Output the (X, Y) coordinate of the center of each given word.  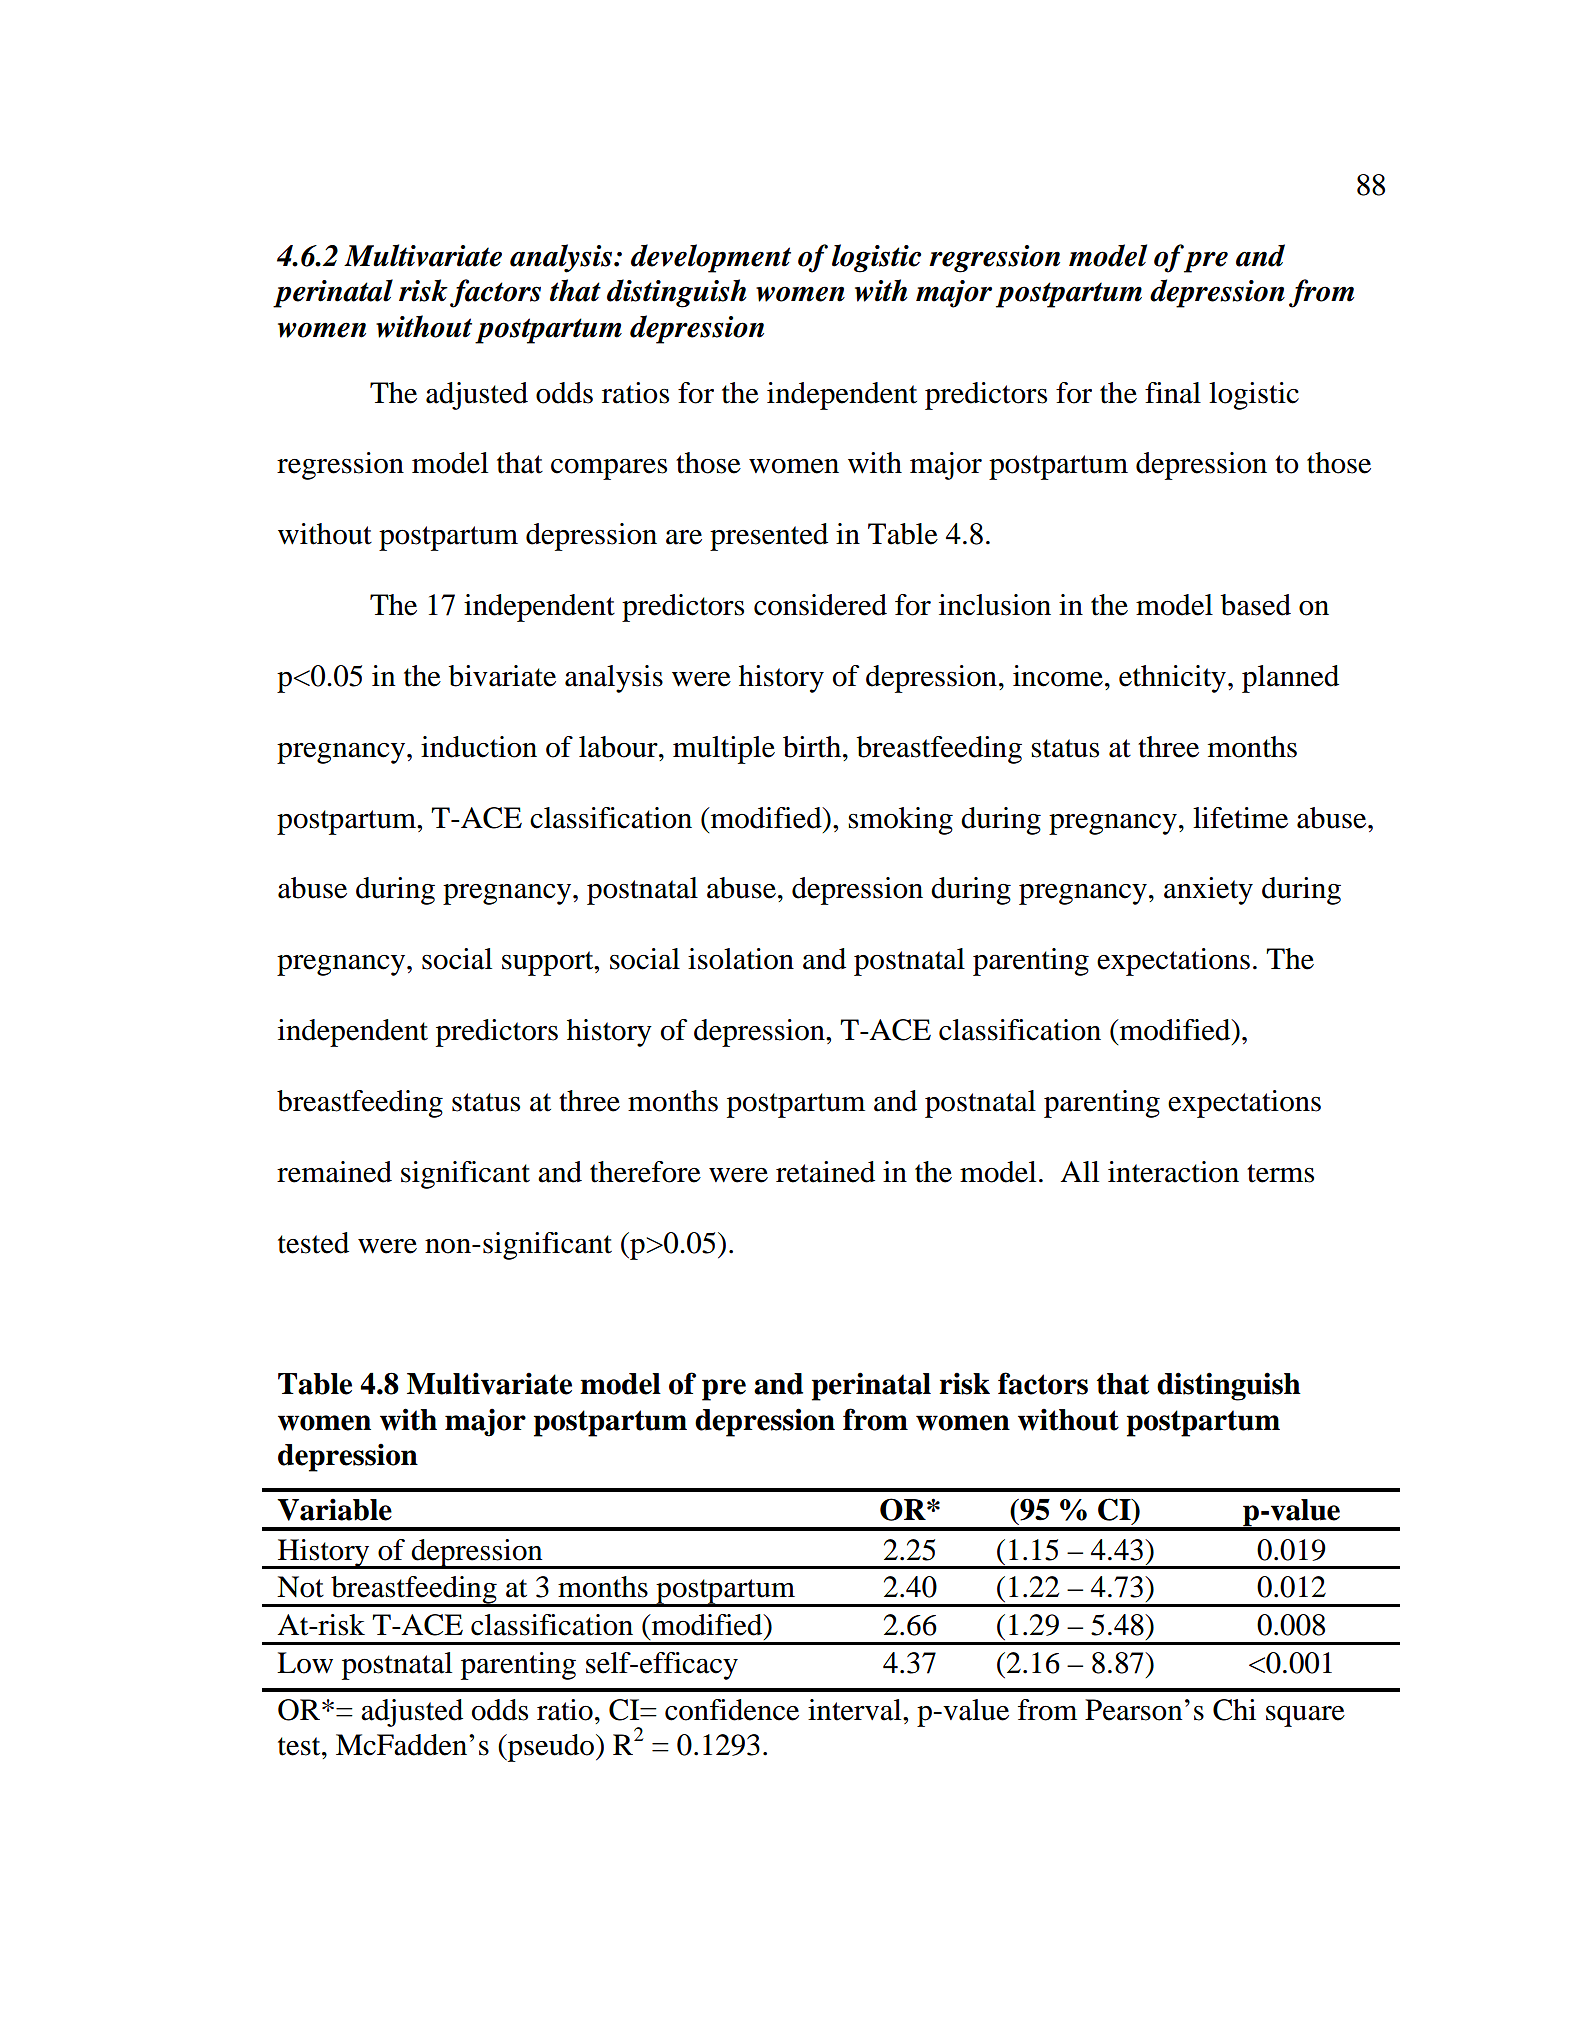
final (1173, 393)
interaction (1173, 1172)
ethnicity (1172, 679)
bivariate (502, 676)
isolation (741, 959)
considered (820, 605)
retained (825, 1172)
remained (334, 1172)
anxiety (1208, 891)
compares (609, 469)
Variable (334, 1509)
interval (856, 1710)
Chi (1234, 1710)
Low (305, 1663)
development (711, 258)
